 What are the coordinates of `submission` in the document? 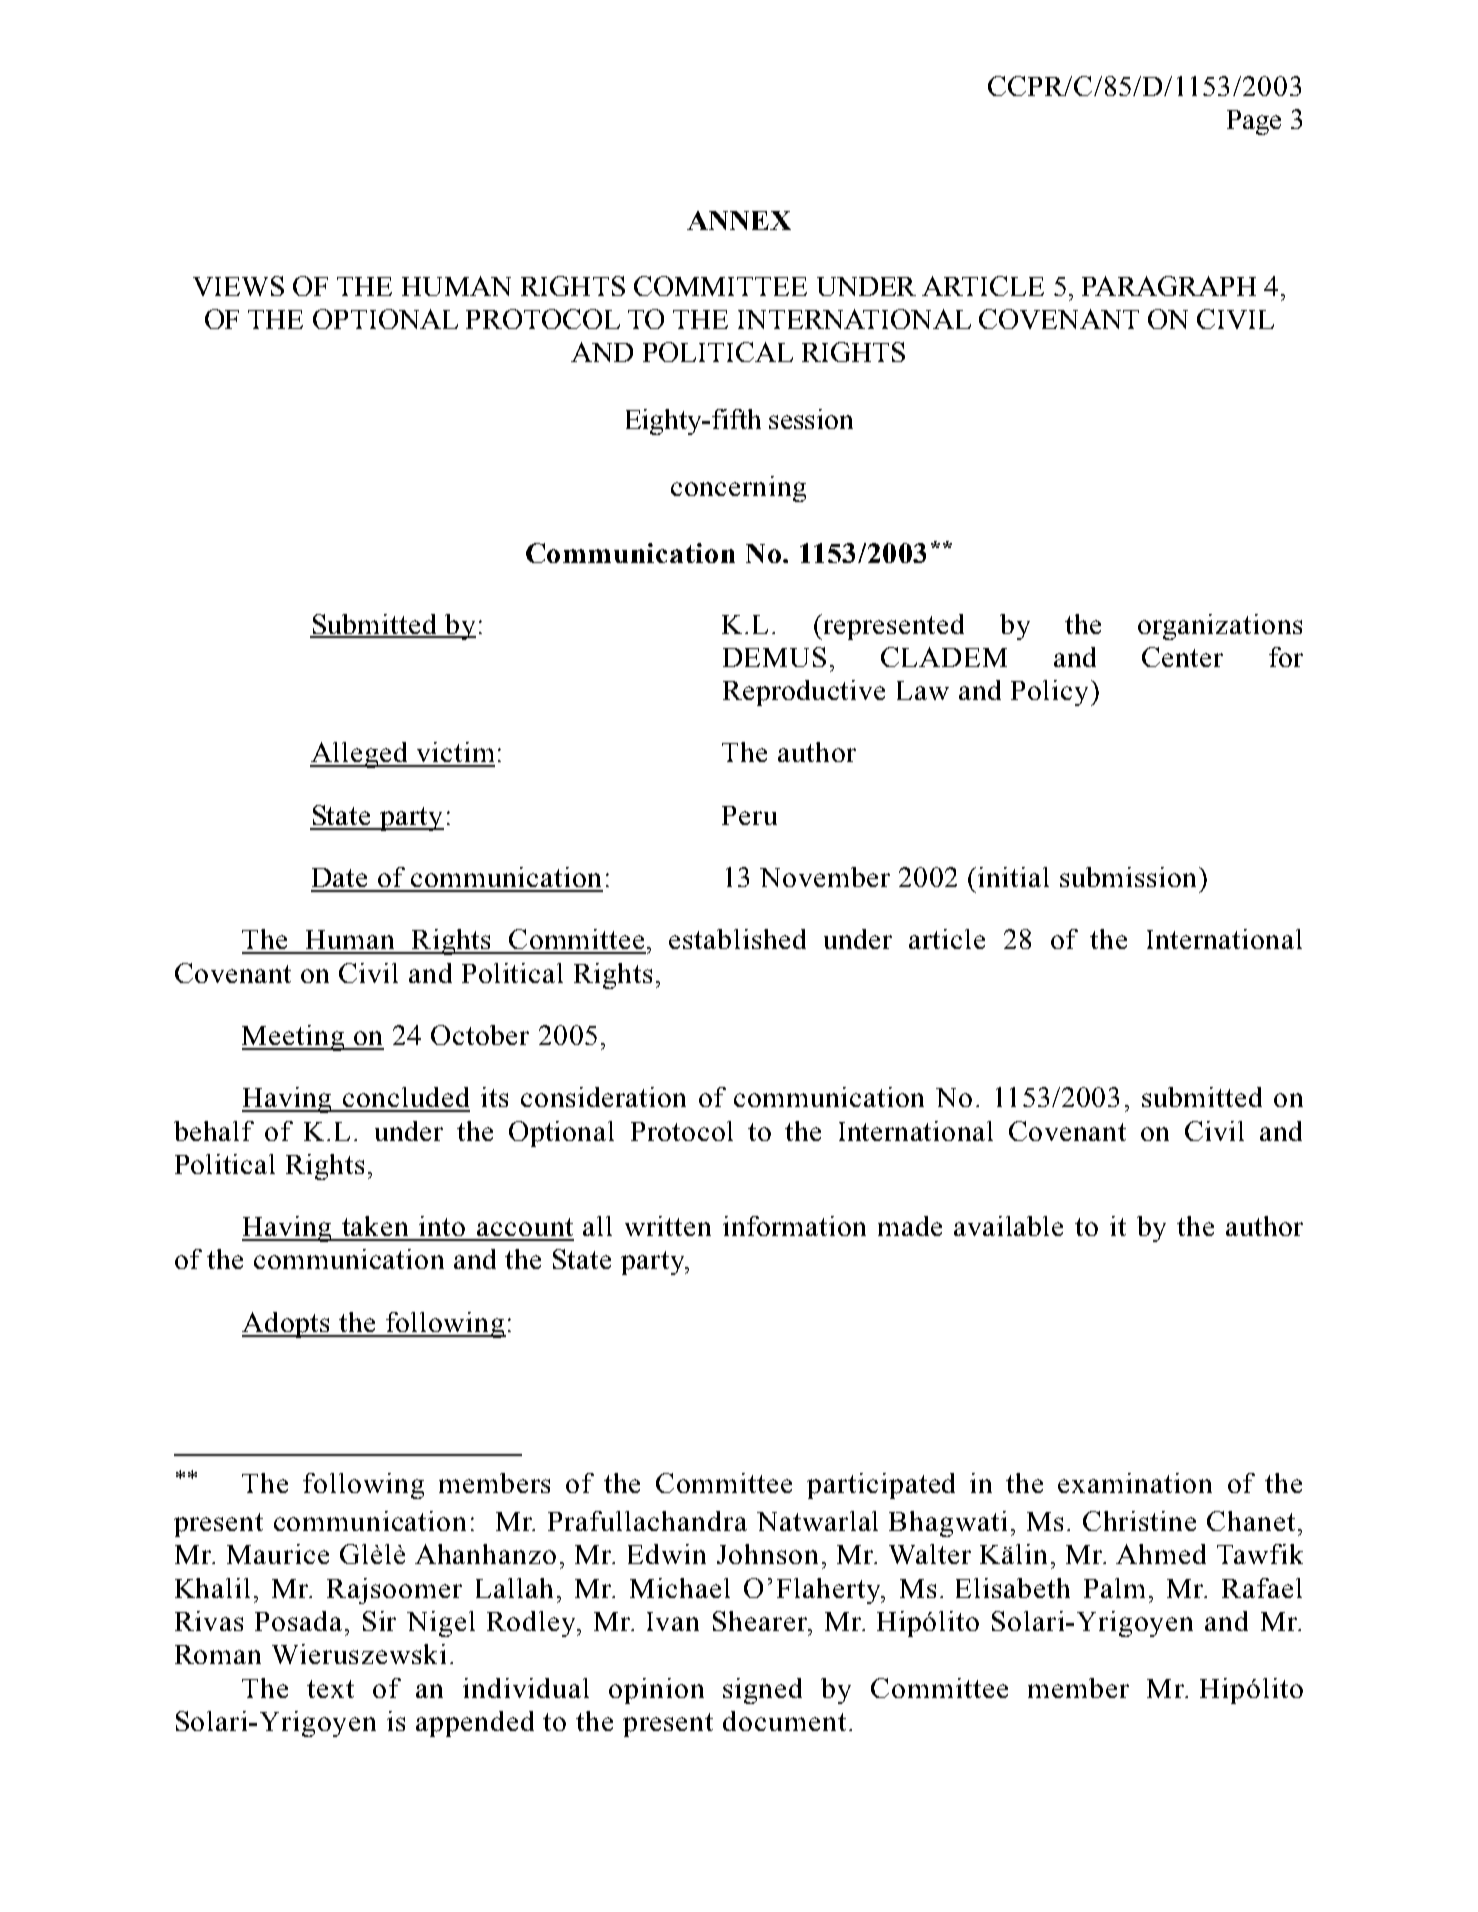 It's located at (1130, 877).
